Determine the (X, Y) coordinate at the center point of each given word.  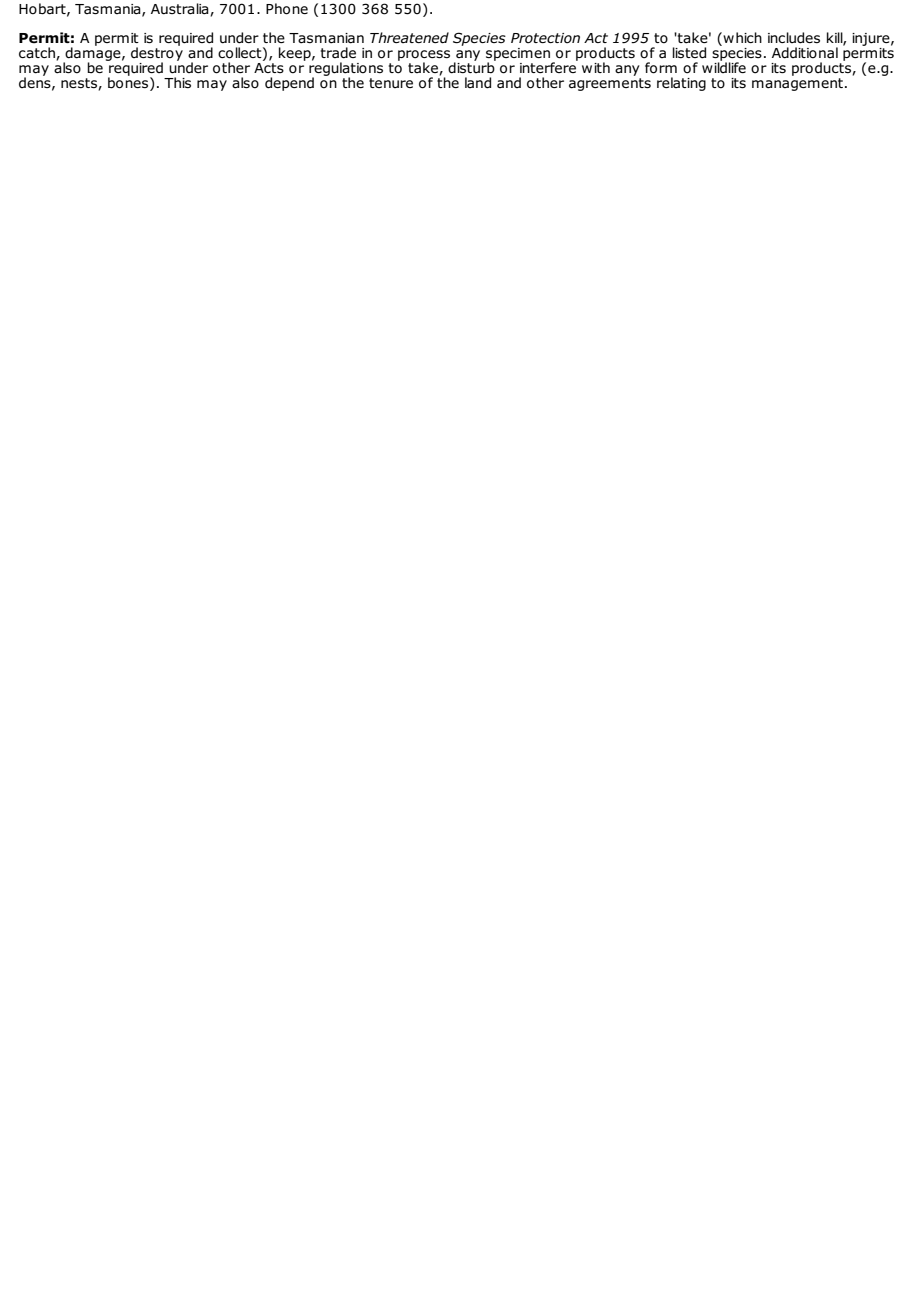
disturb (472, 67)
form (661, 68)
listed (689, 53)
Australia (181, 9)
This (177, 82)
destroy (157, 54)
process (424, 56)
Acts (269, 66)
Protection (545, 38)
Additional (805, 53)
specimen (518, 55)
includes (794, 38)
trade (338, 53)
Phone (287, 9)
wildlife (724, 66)
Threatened (409, 38)
